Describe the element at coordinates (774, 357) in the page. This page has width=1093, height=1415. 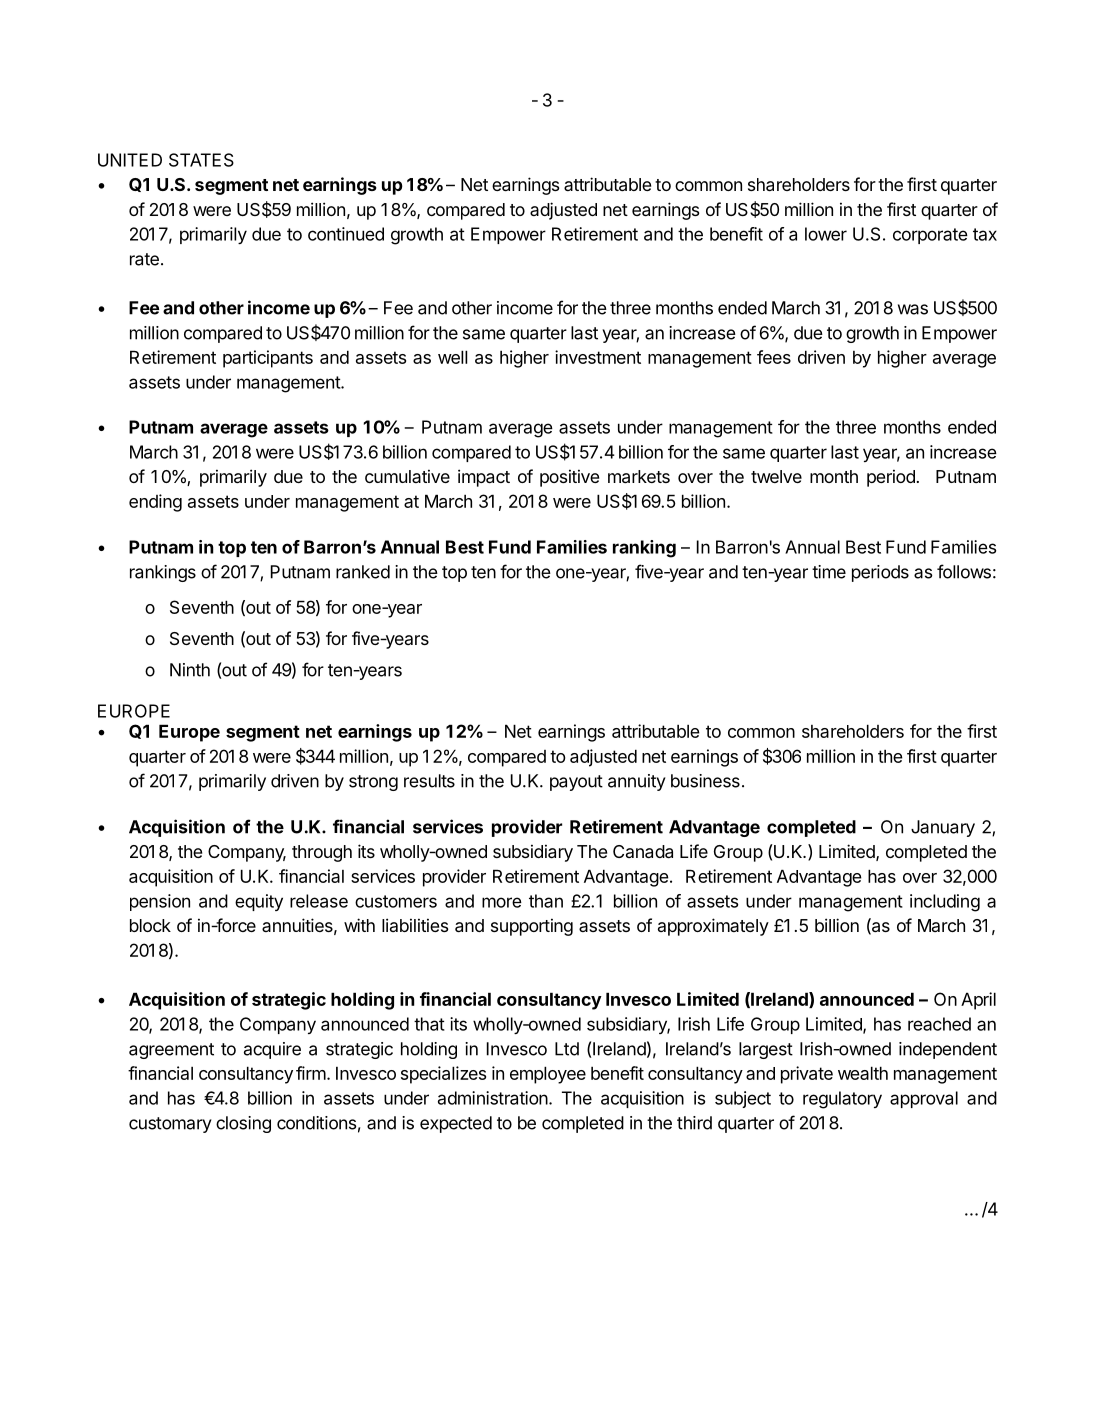
I see `fees` at that location.
